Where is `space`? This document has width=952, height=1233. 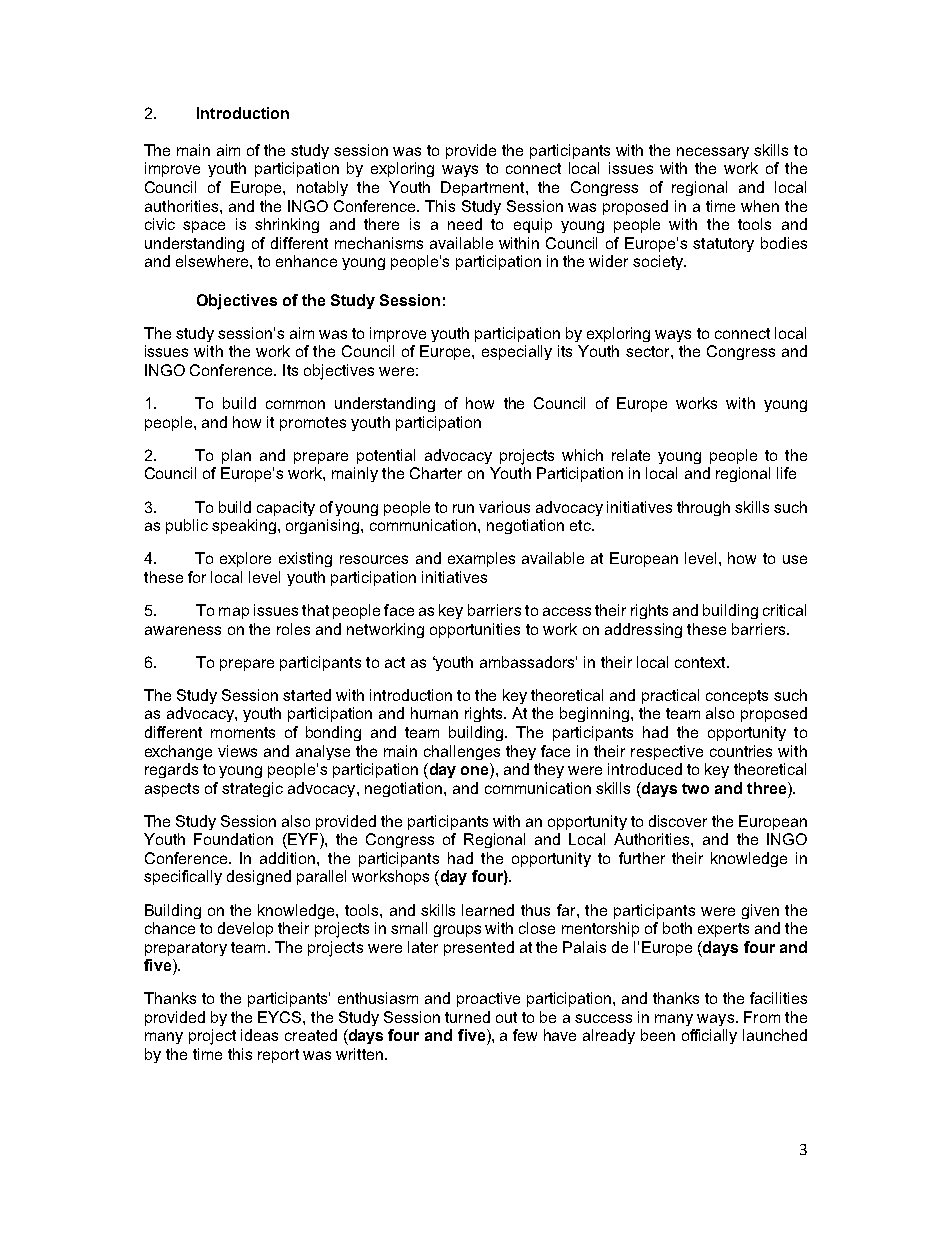 space is located at coordinates (204, 227).
